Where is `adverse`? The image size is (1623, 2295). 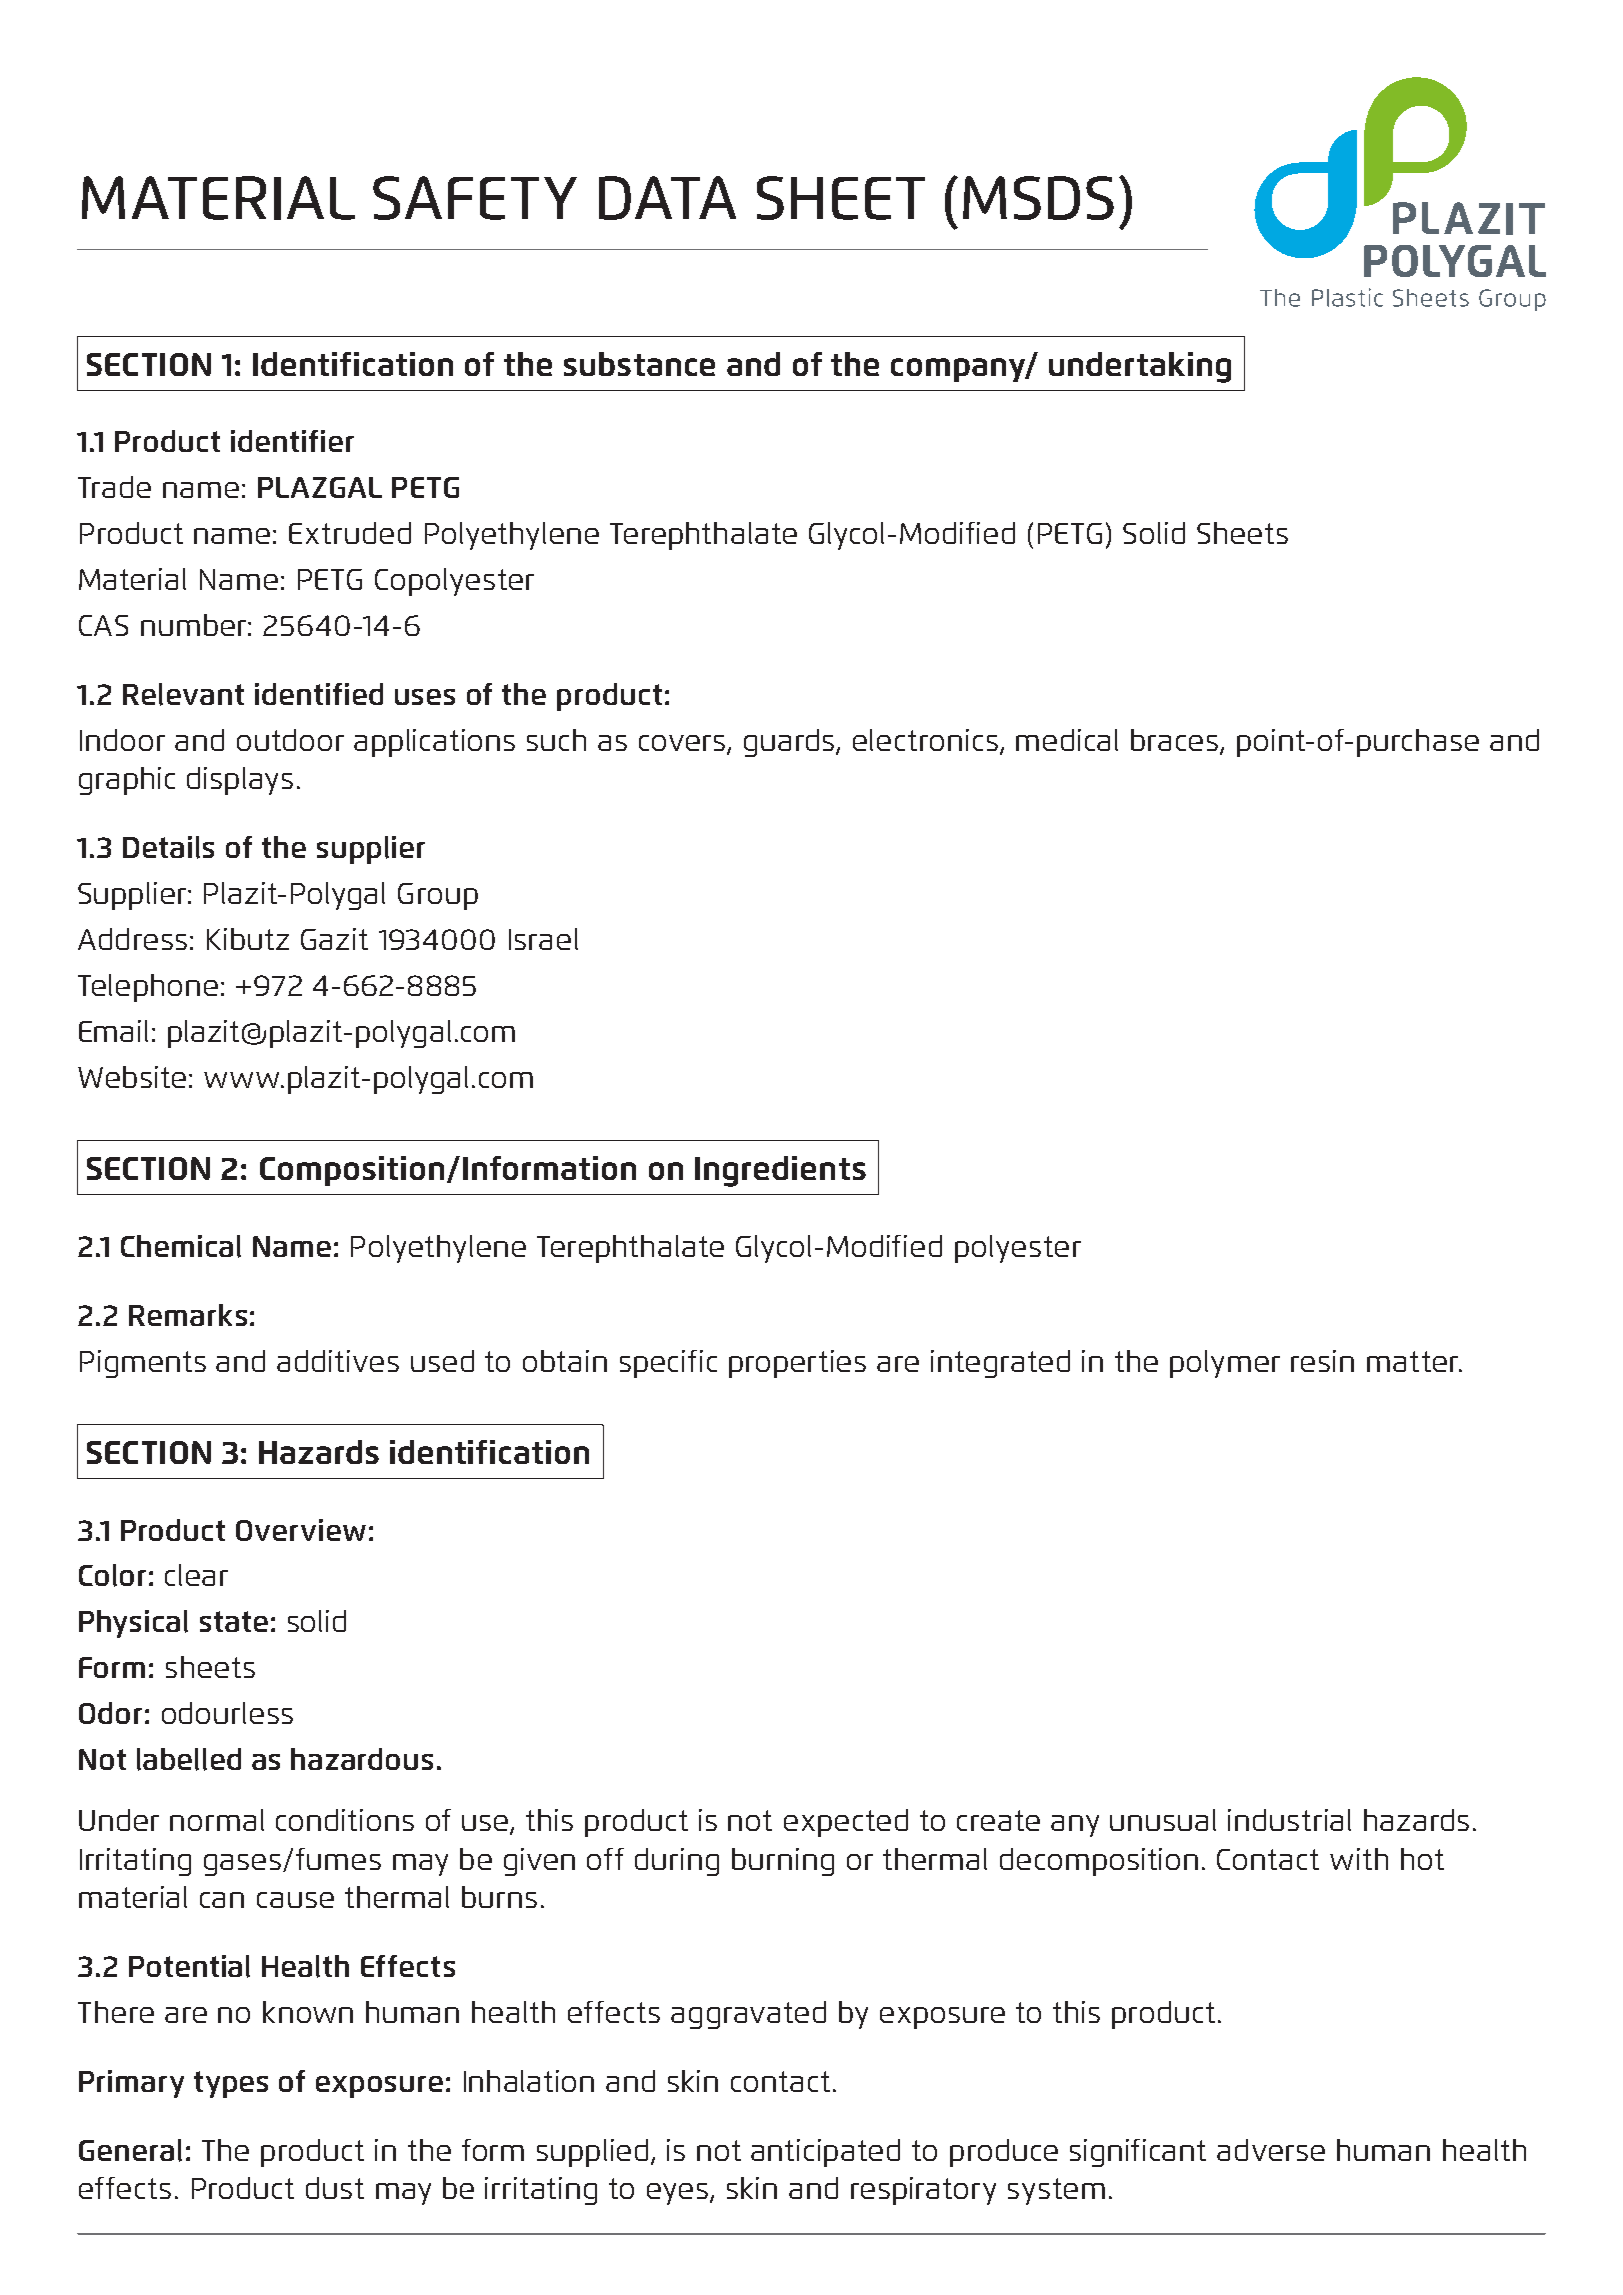 adverse is located at coordinates (1271, 2150).
